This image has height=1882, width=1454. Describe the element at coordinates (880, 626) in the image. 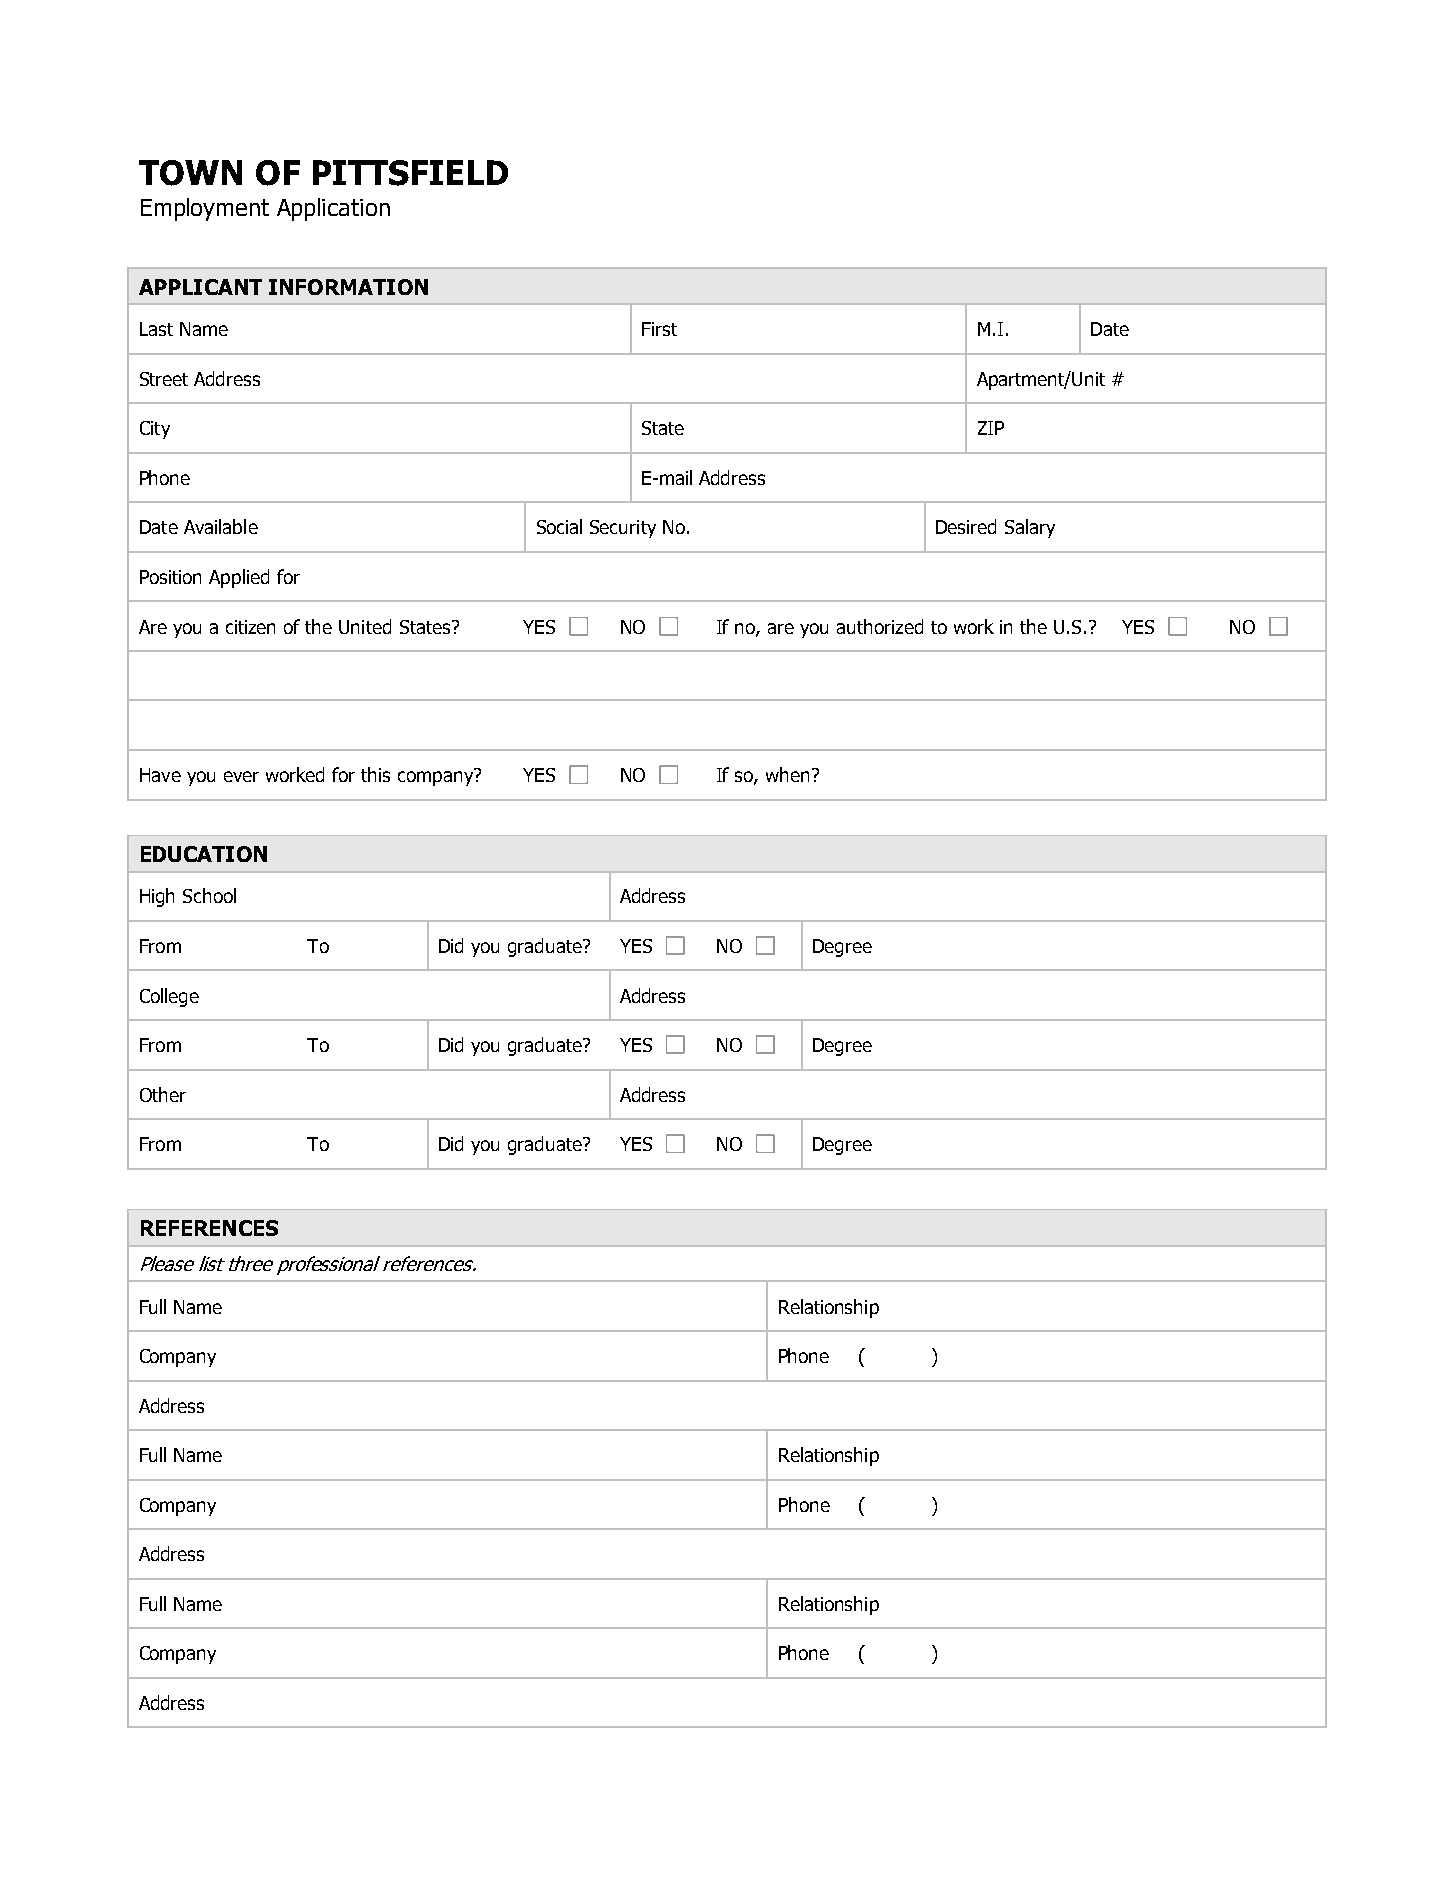

I see `authorized` at that location.
